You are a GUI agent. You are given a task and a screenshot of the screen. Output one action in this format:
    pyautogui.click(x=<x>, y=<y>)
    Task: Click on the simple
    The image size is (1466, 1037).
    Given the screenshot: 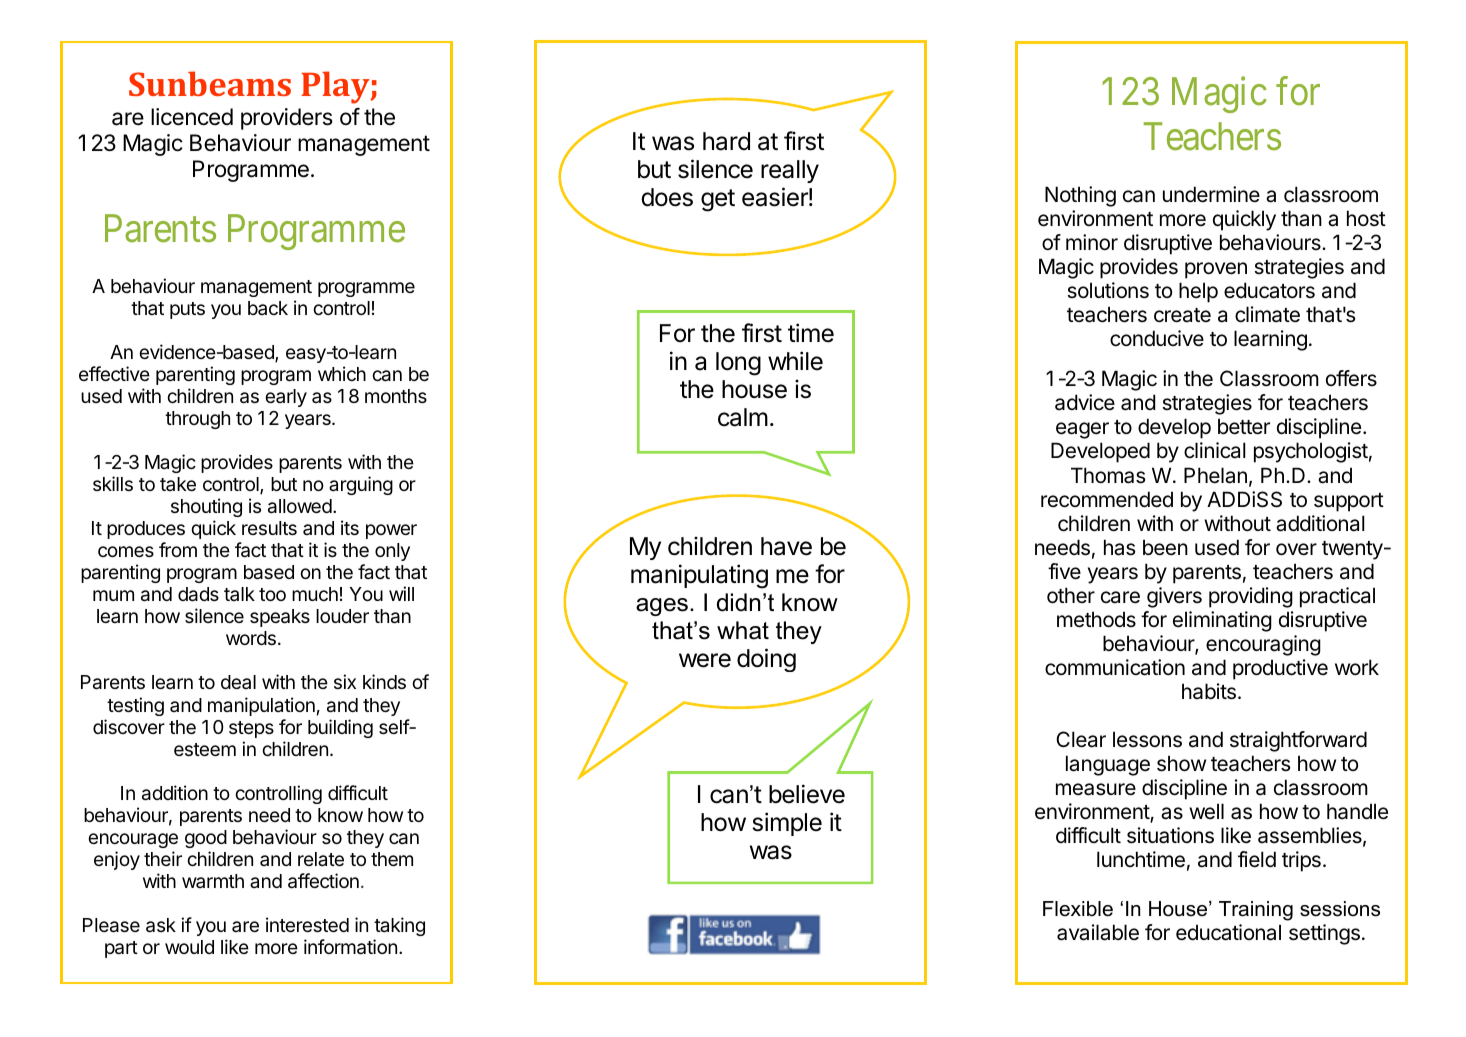 What is the action you would take?
    pyautogui.click(x=787, y=824)
